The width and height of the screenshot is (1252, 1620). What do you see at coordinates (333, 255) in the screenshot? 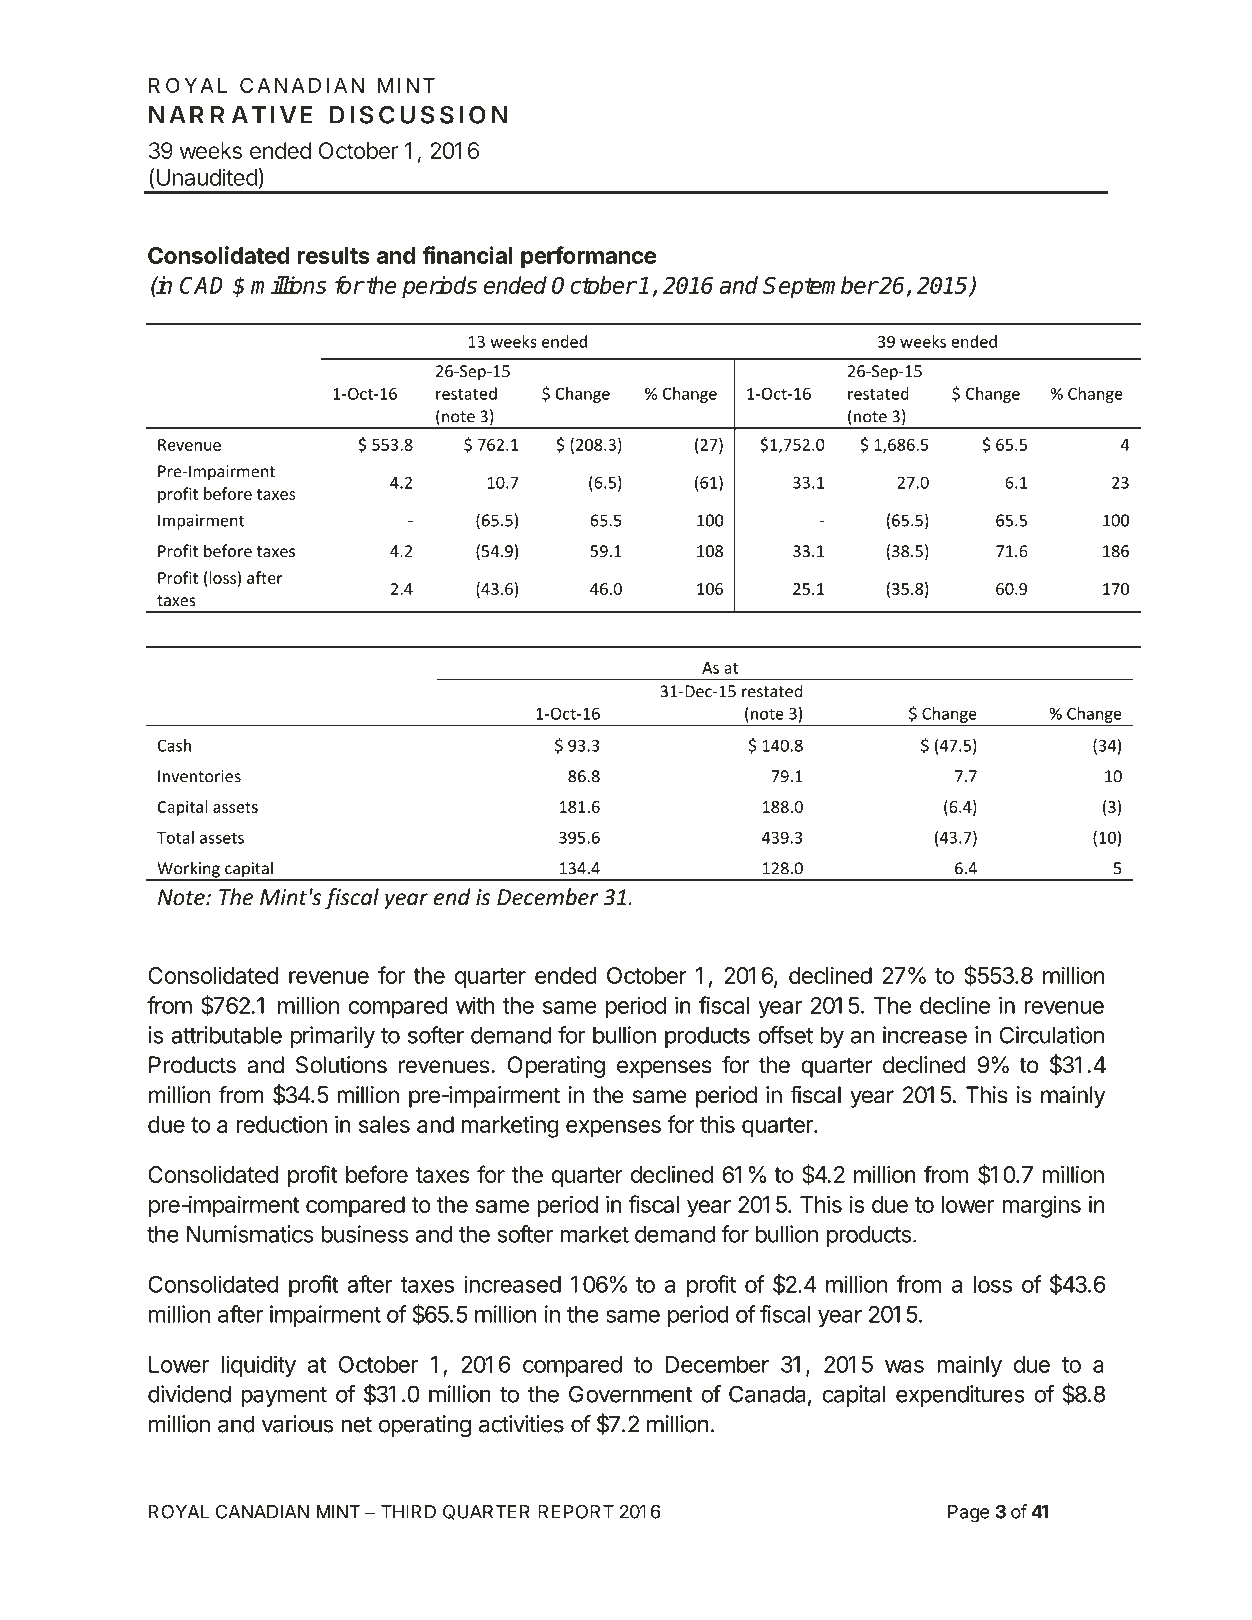
I see `results` at bounding box center [333, 255].
